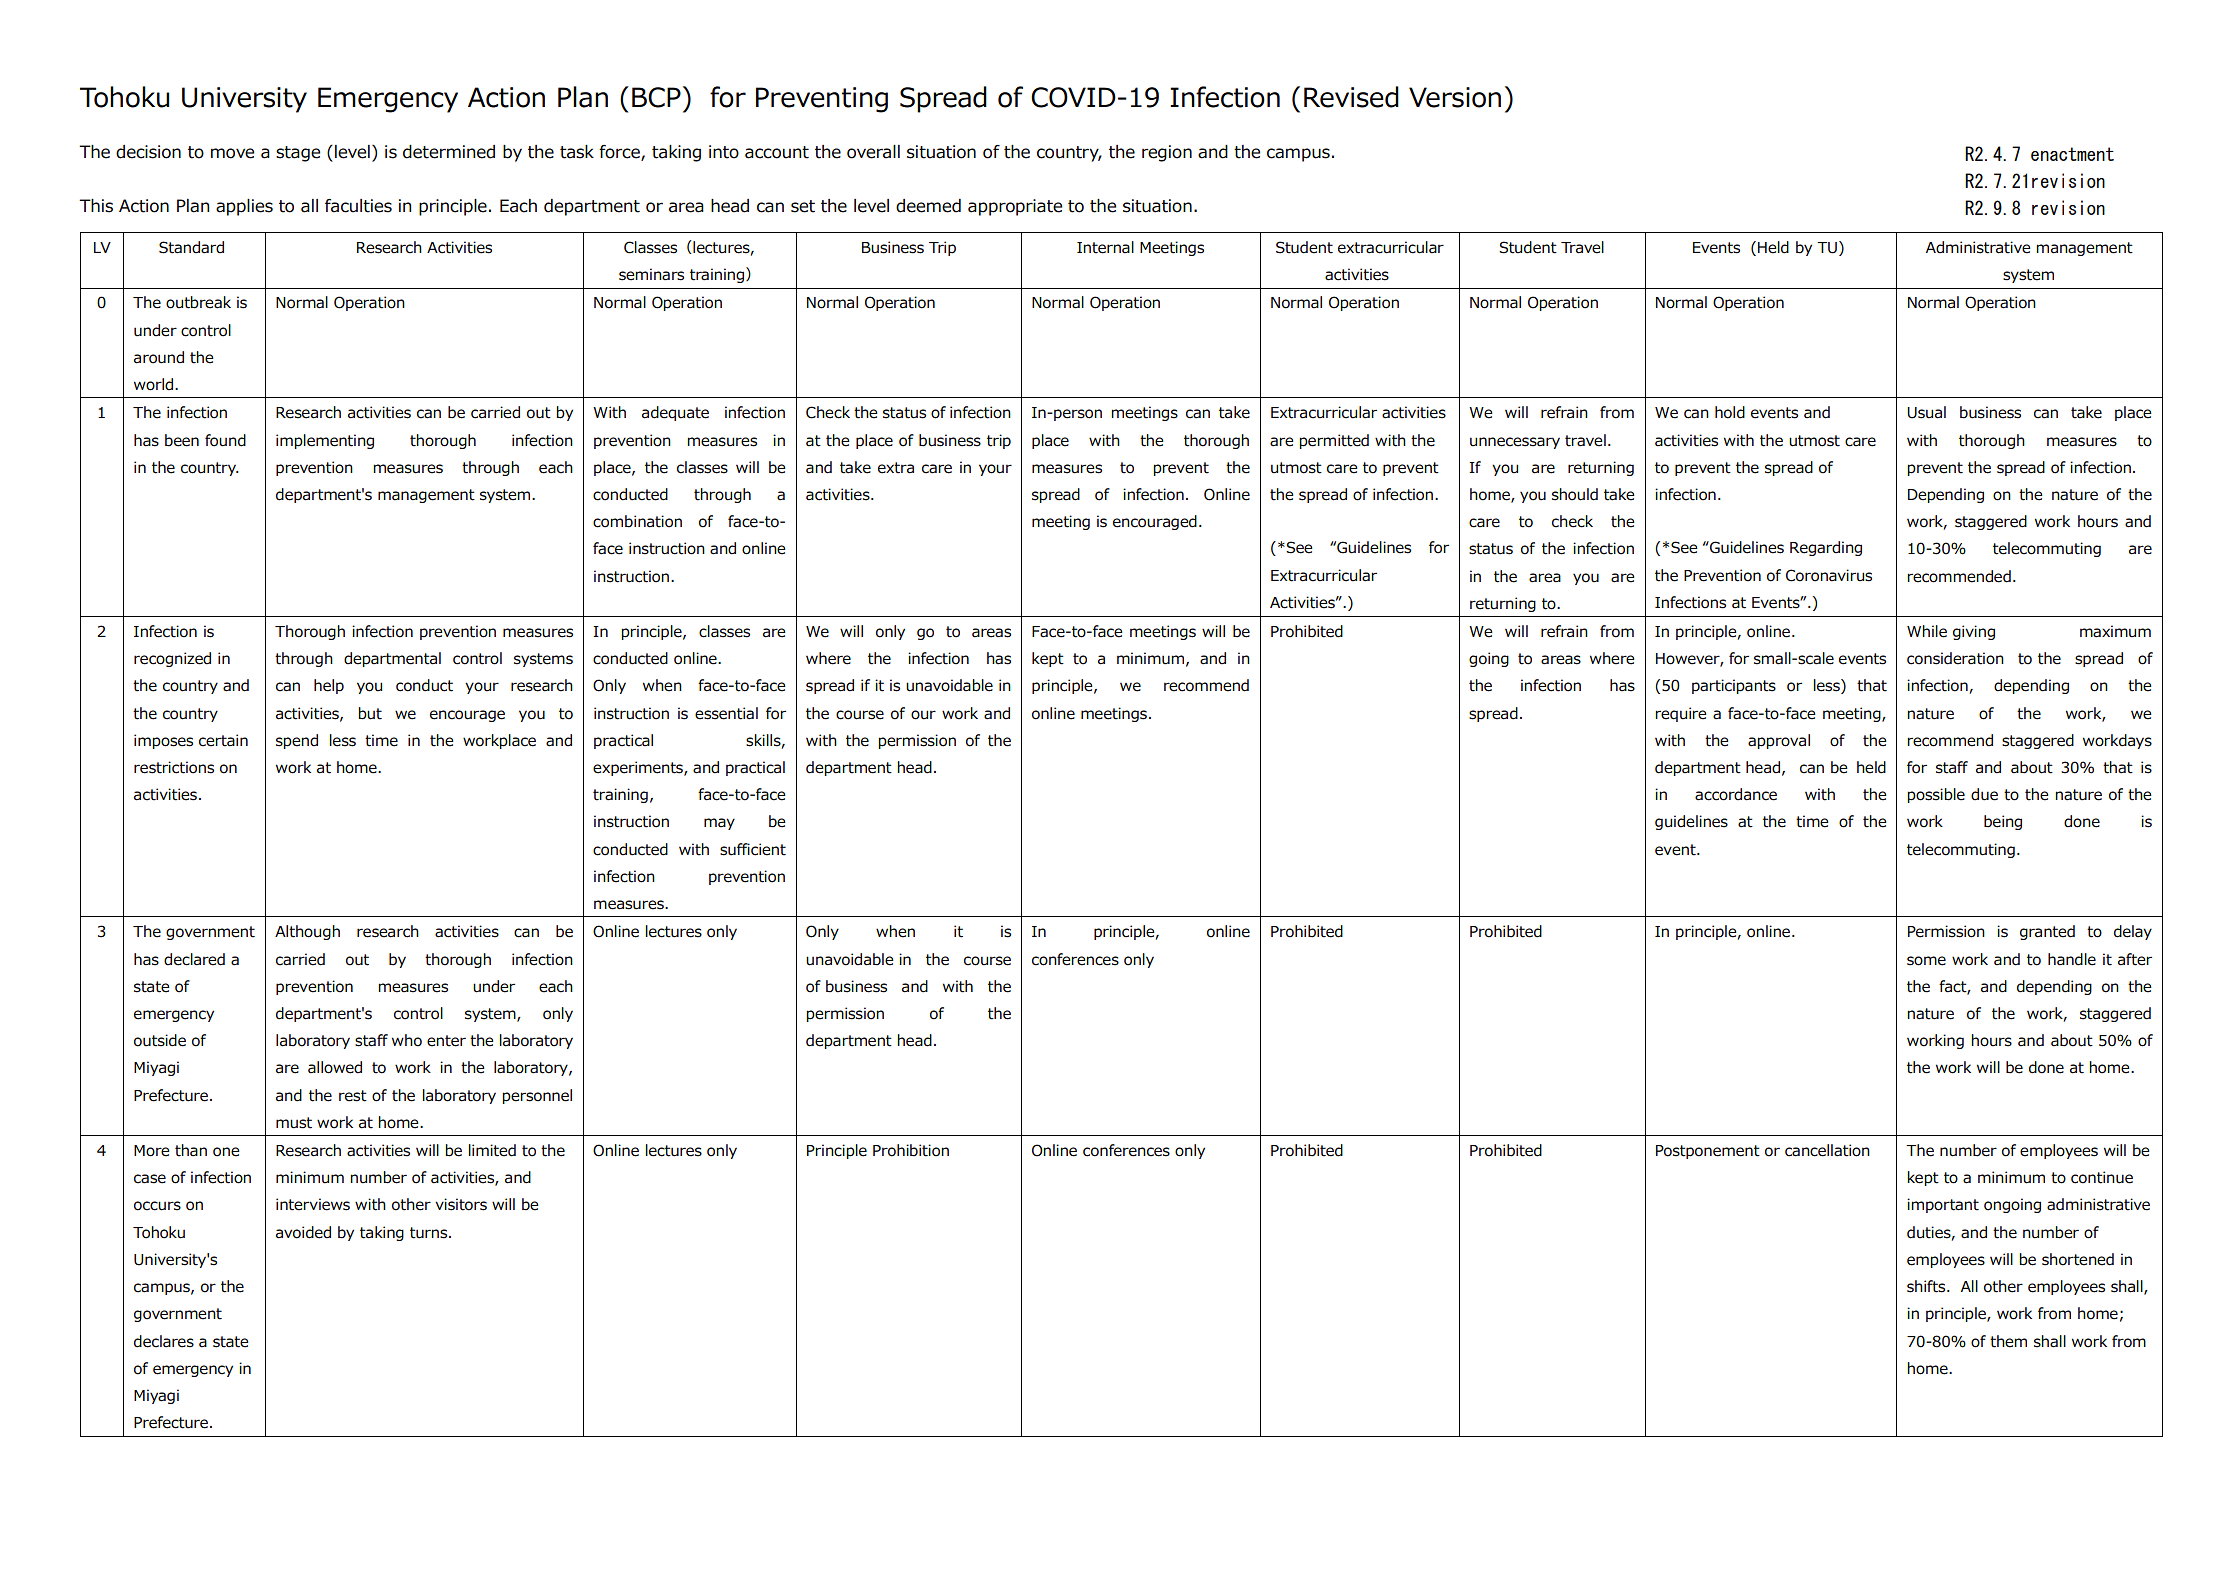 This screenshot has height=1575, width=2228. Describe the element at coordinates (407, 1040) in the screenshot. I see `who` at that location.
